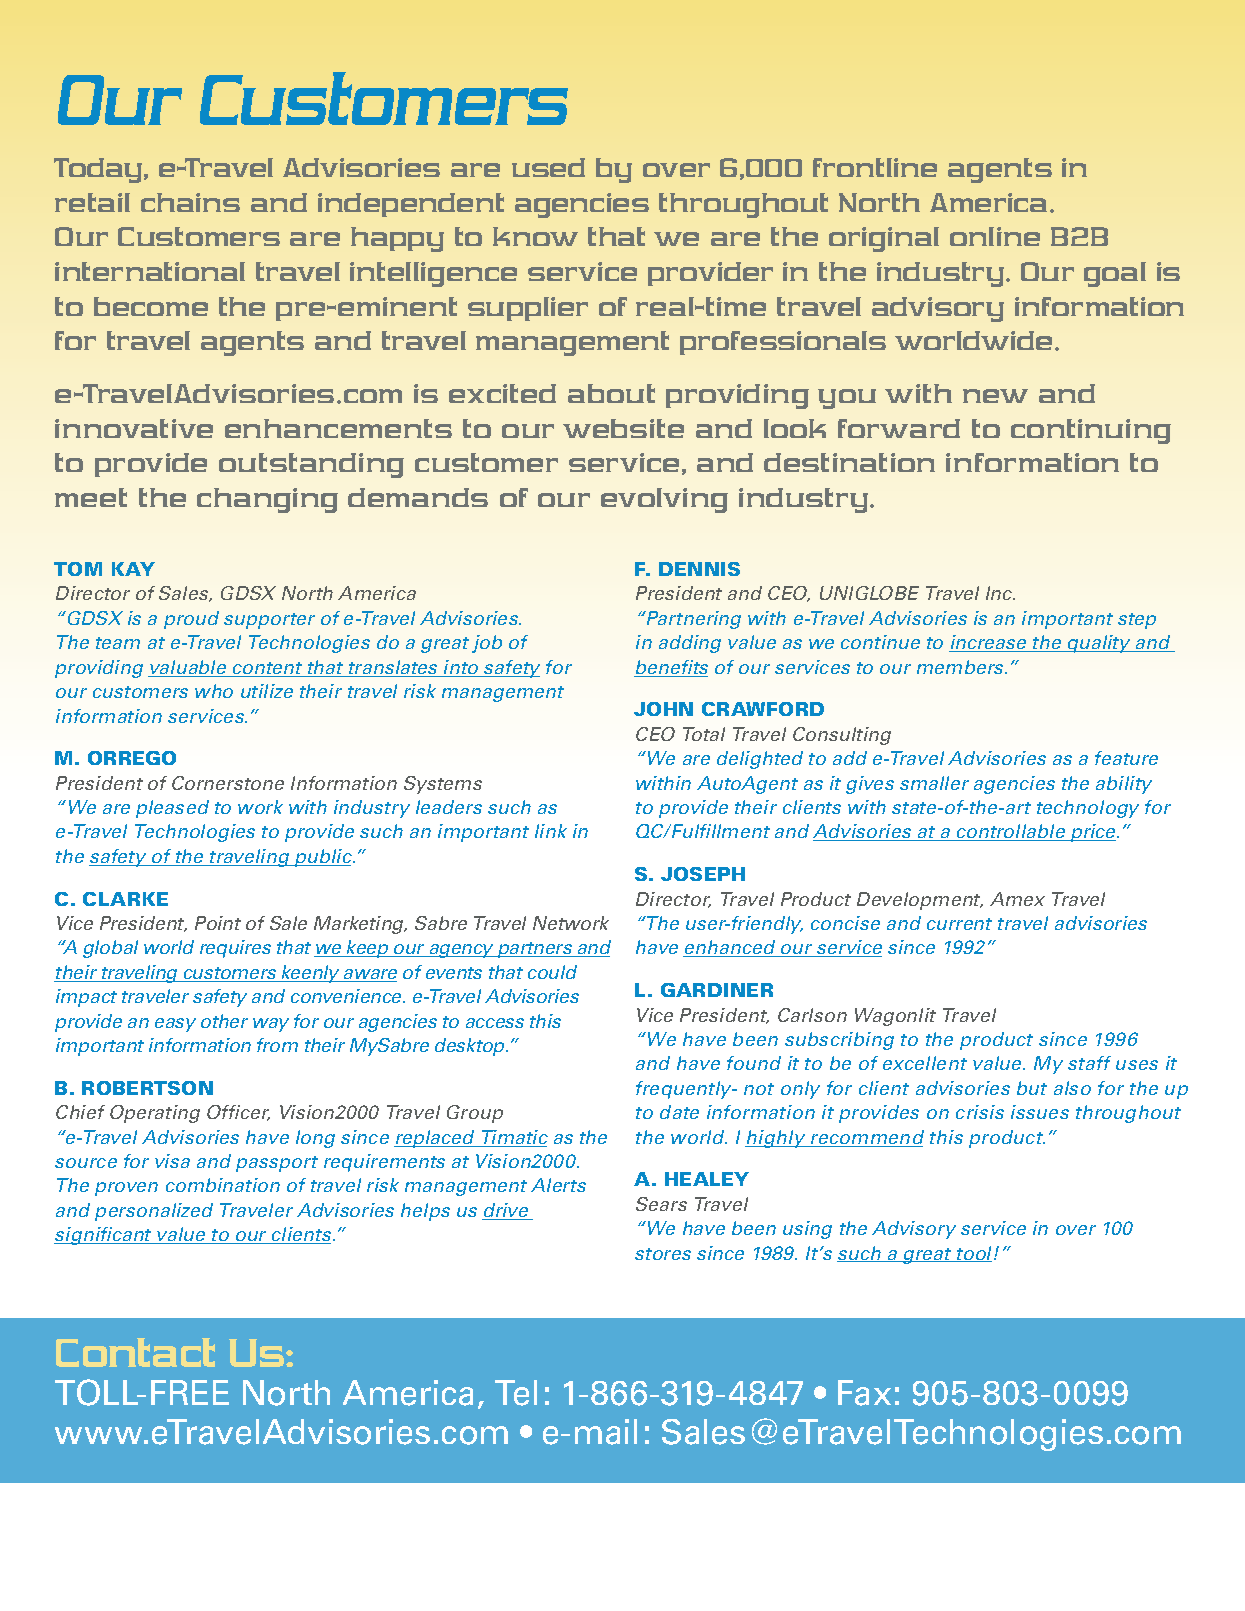 The image size is (1245, 1611). I want to click on proud, so click(191, 620).
